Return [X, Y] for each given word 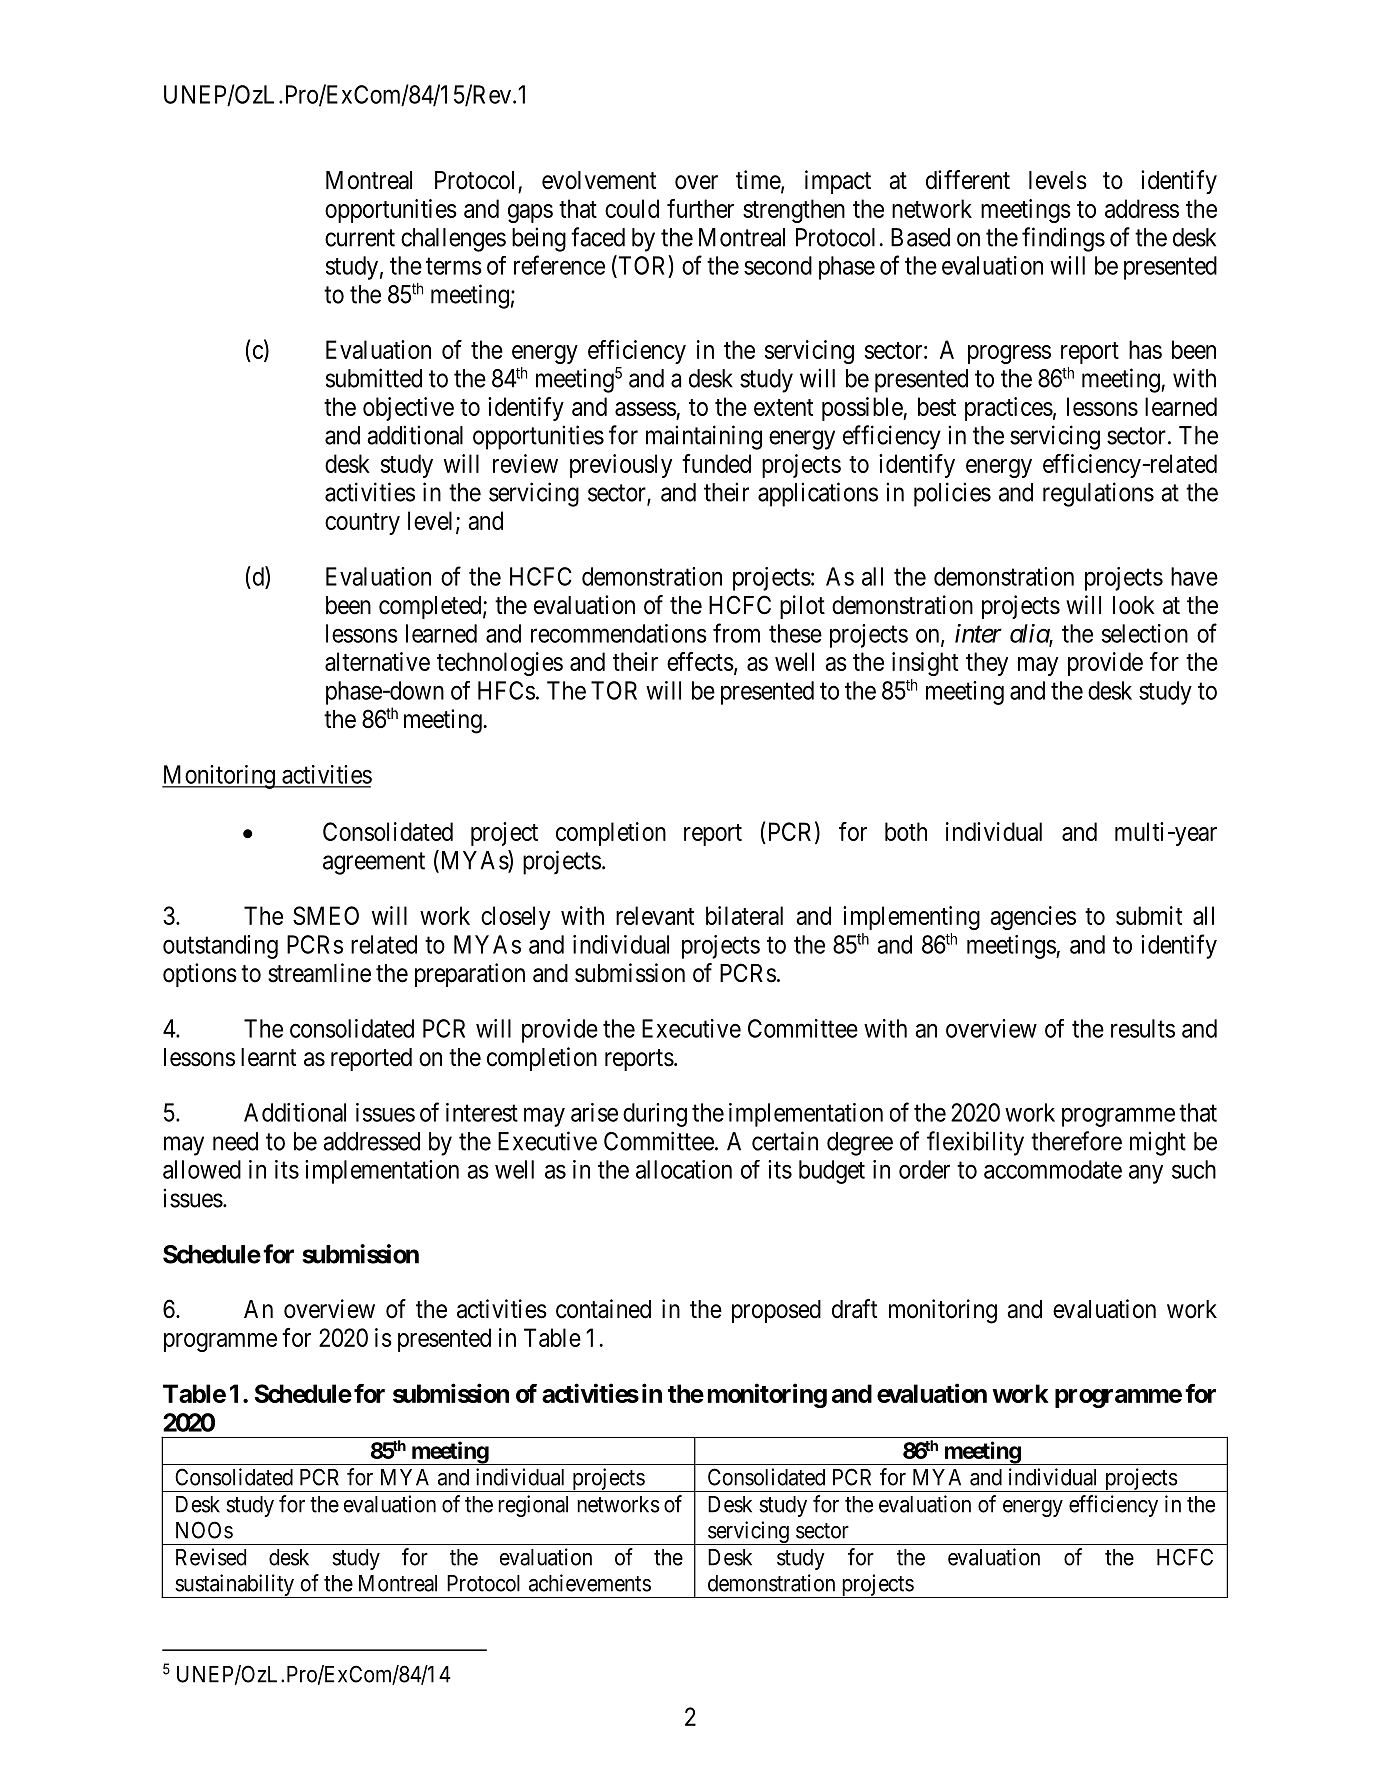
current [360, 238]
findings [1063, 239]
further [700, 208]
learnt [268, 1057]
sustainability [234, 1586]
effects [700, 661]
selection [1145, 633]
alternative [377, 661]
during [655, 1115]
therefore [1076, 1141]
